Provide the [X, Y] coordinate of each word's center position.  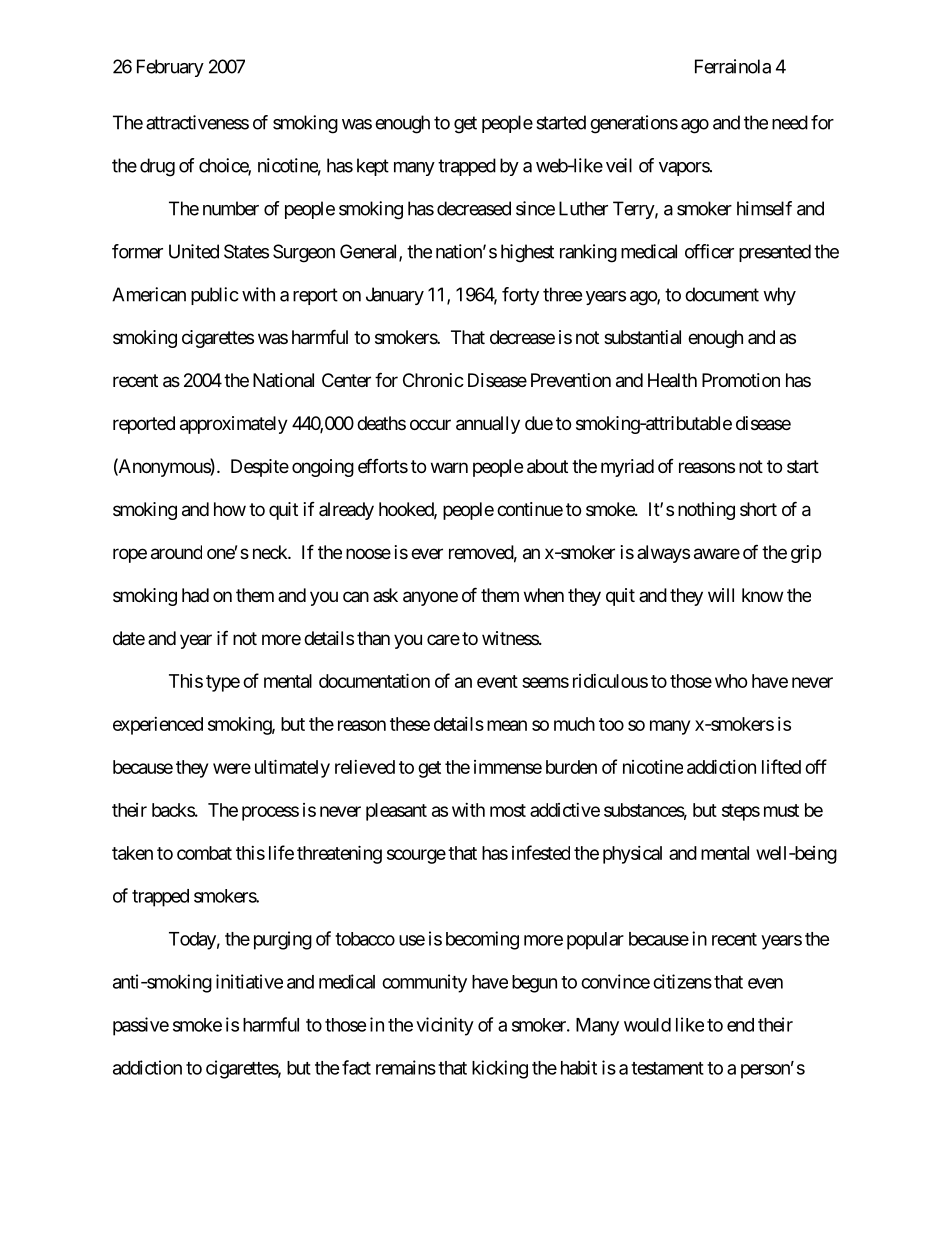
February [170, 68]
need [790, 122]
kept [373, 167]
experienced [158, 726]
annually [488, 425]
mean [507, 725]
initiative [249, 981]
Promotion [741, 380]
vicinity [445, 1026]
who [731, 681]
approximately [234, 425]
